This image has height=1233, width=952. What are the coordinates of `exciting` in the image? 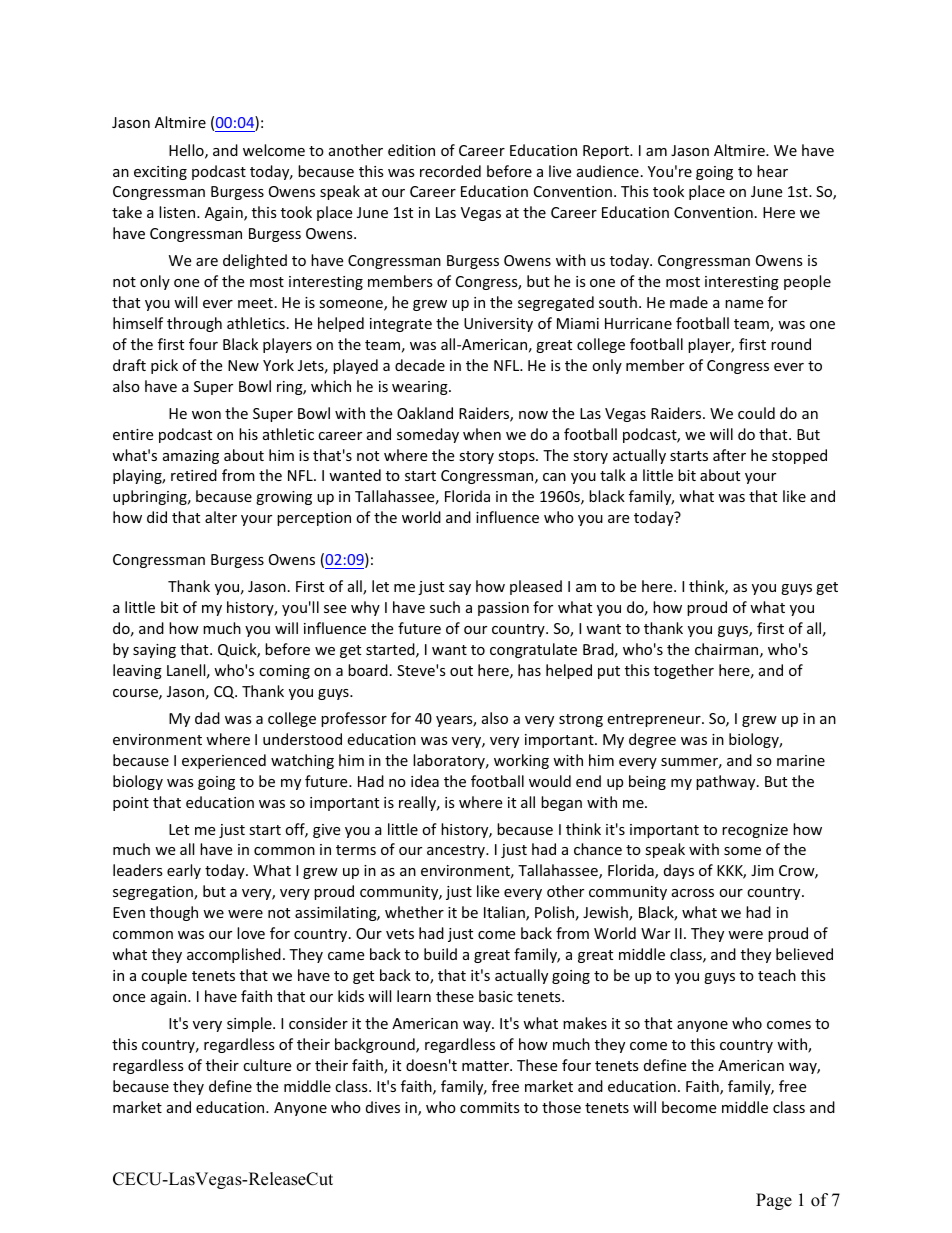 It's located at (160, 173).
